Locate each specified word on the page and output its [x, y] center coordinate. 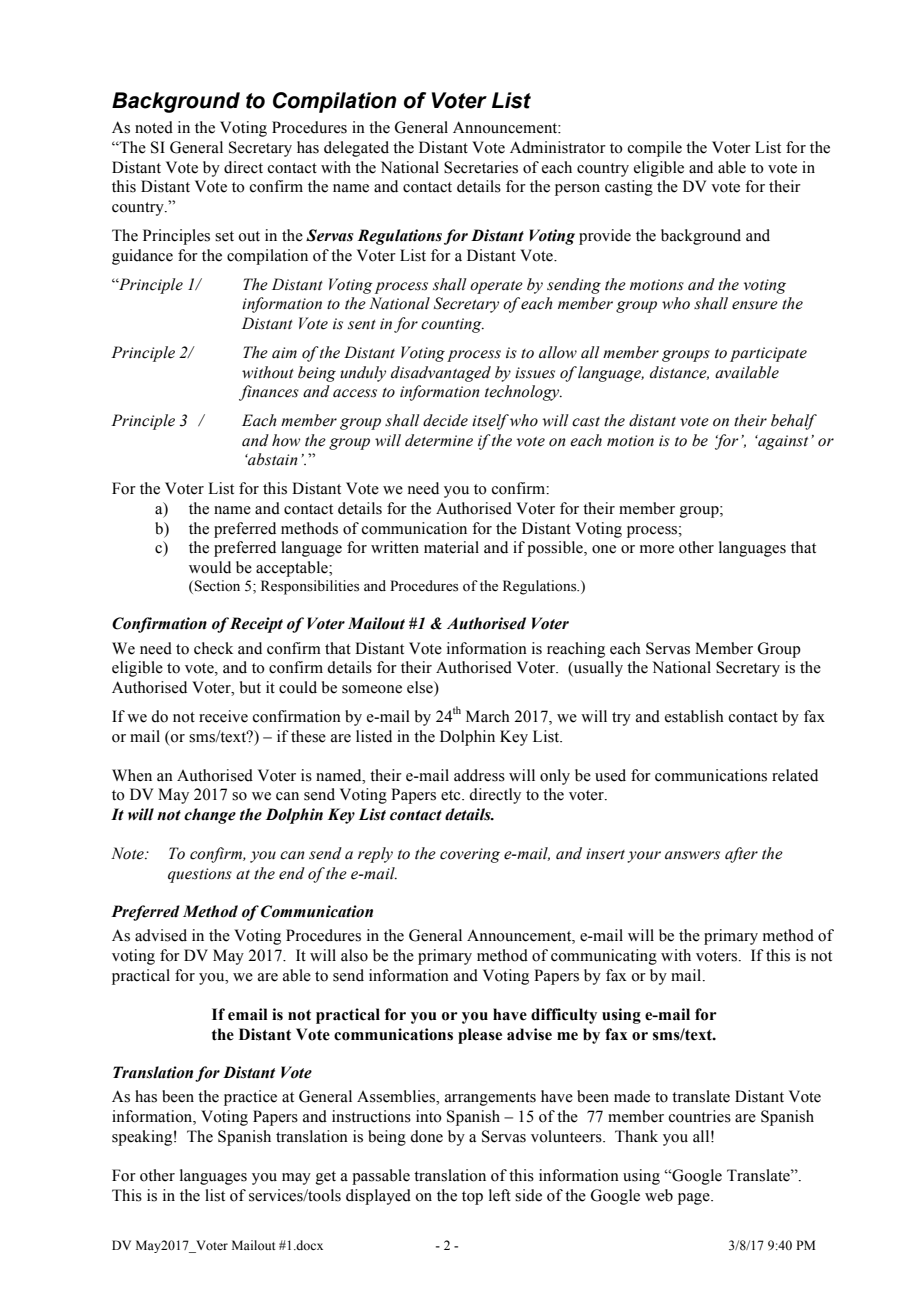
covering [470, 855]
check [213, 648]
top [472, 1198]
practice [250, 1098]
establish [694, 716]
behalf [794, 422]
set [224, 236]
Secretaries [481, 167]
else [421, 687]
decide [445, 420]
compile [655, 149]
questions [200, 875]
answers [692, 855]
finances [269, 393]
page [695, 1199]
